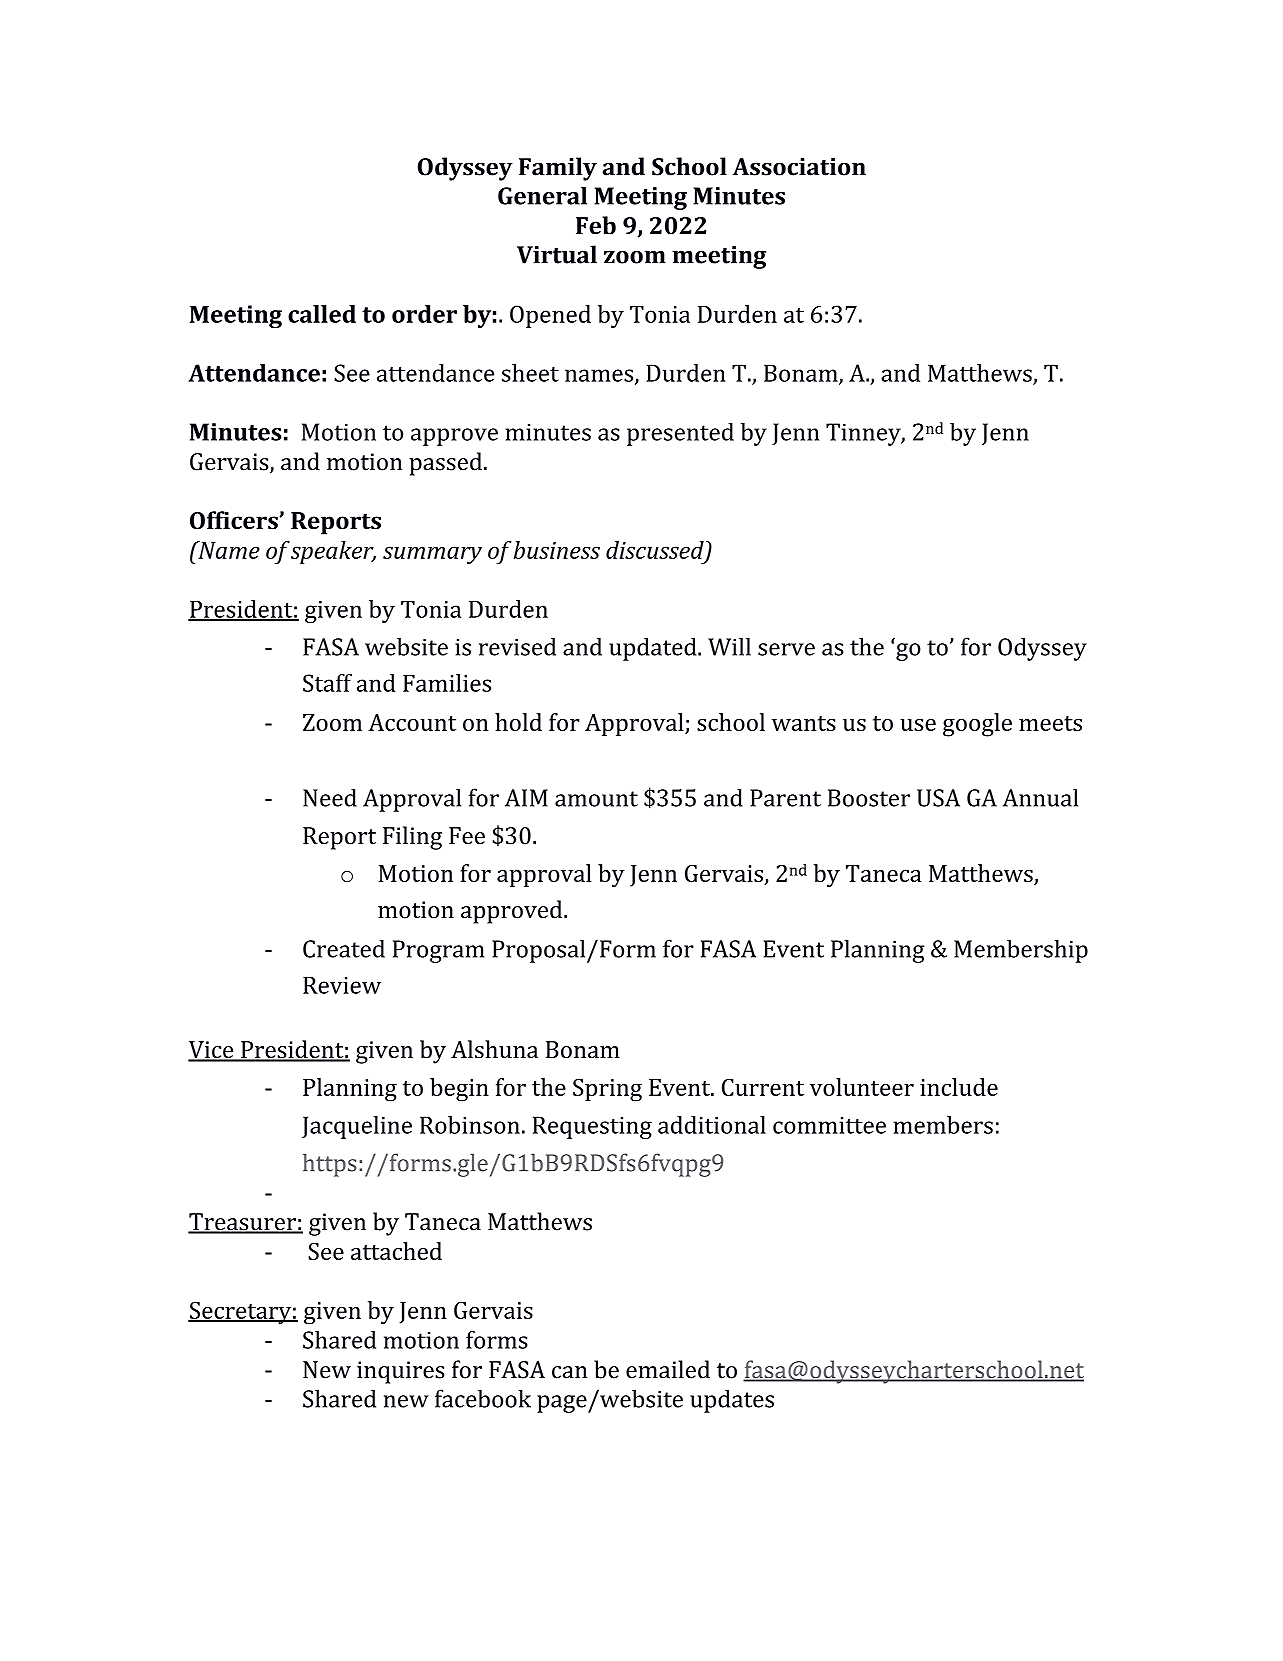  What do you see at coordinates (596, 799) in the screenshot?
I see `amount` at bounding box center [596, 799].
